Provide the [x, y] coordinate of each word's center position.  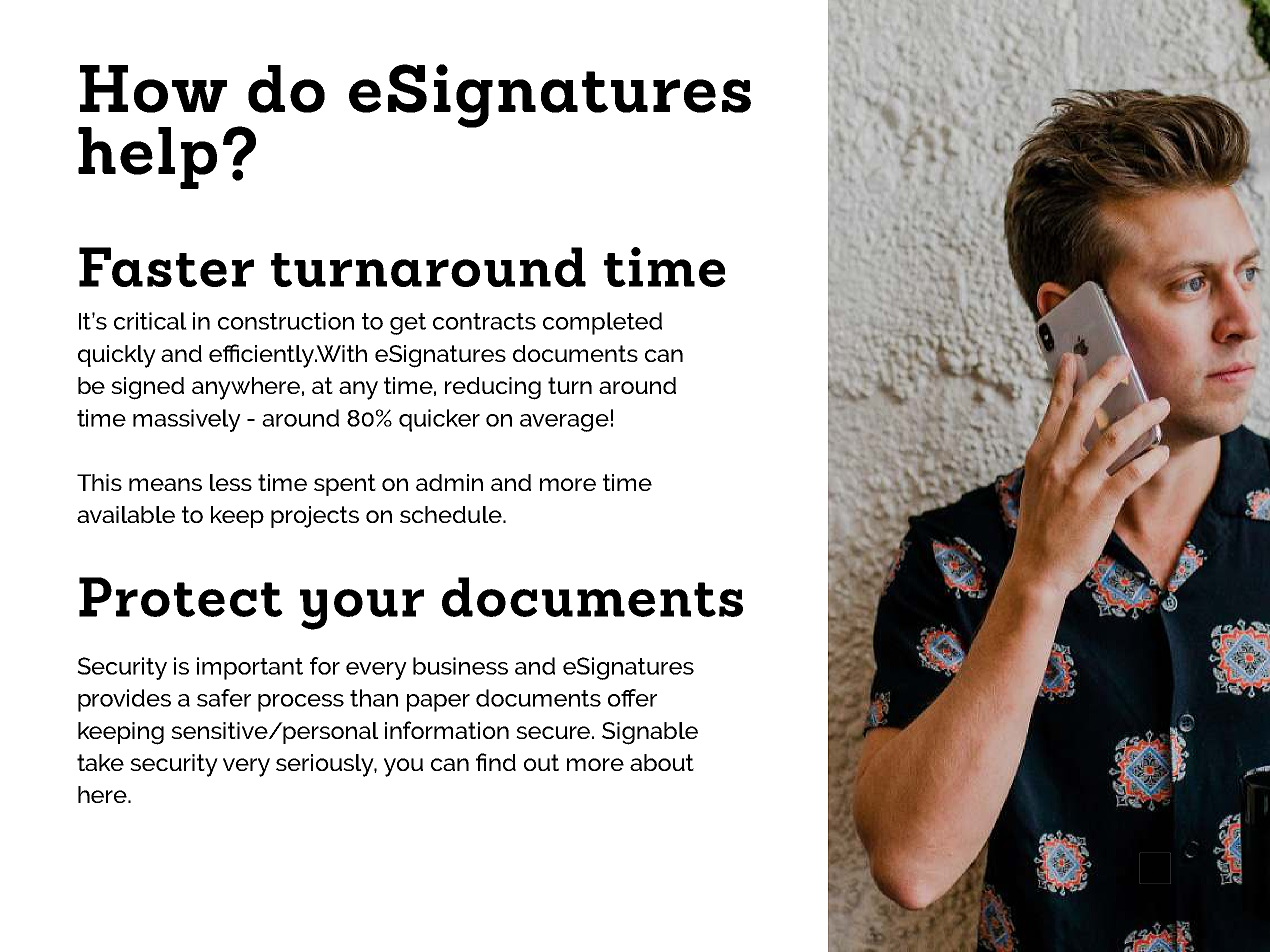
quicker [439, 420]
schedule [452, 514]
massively [187, 420]
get [408, 324]
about [662, 762]
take [100, 762]
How [153, 89]
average [564, 423]
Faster [166, 267]
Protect [181, 597]
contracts [484, 321]
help [147, 158]
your [362, 609]
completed [602, 323]
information [447, 730]
